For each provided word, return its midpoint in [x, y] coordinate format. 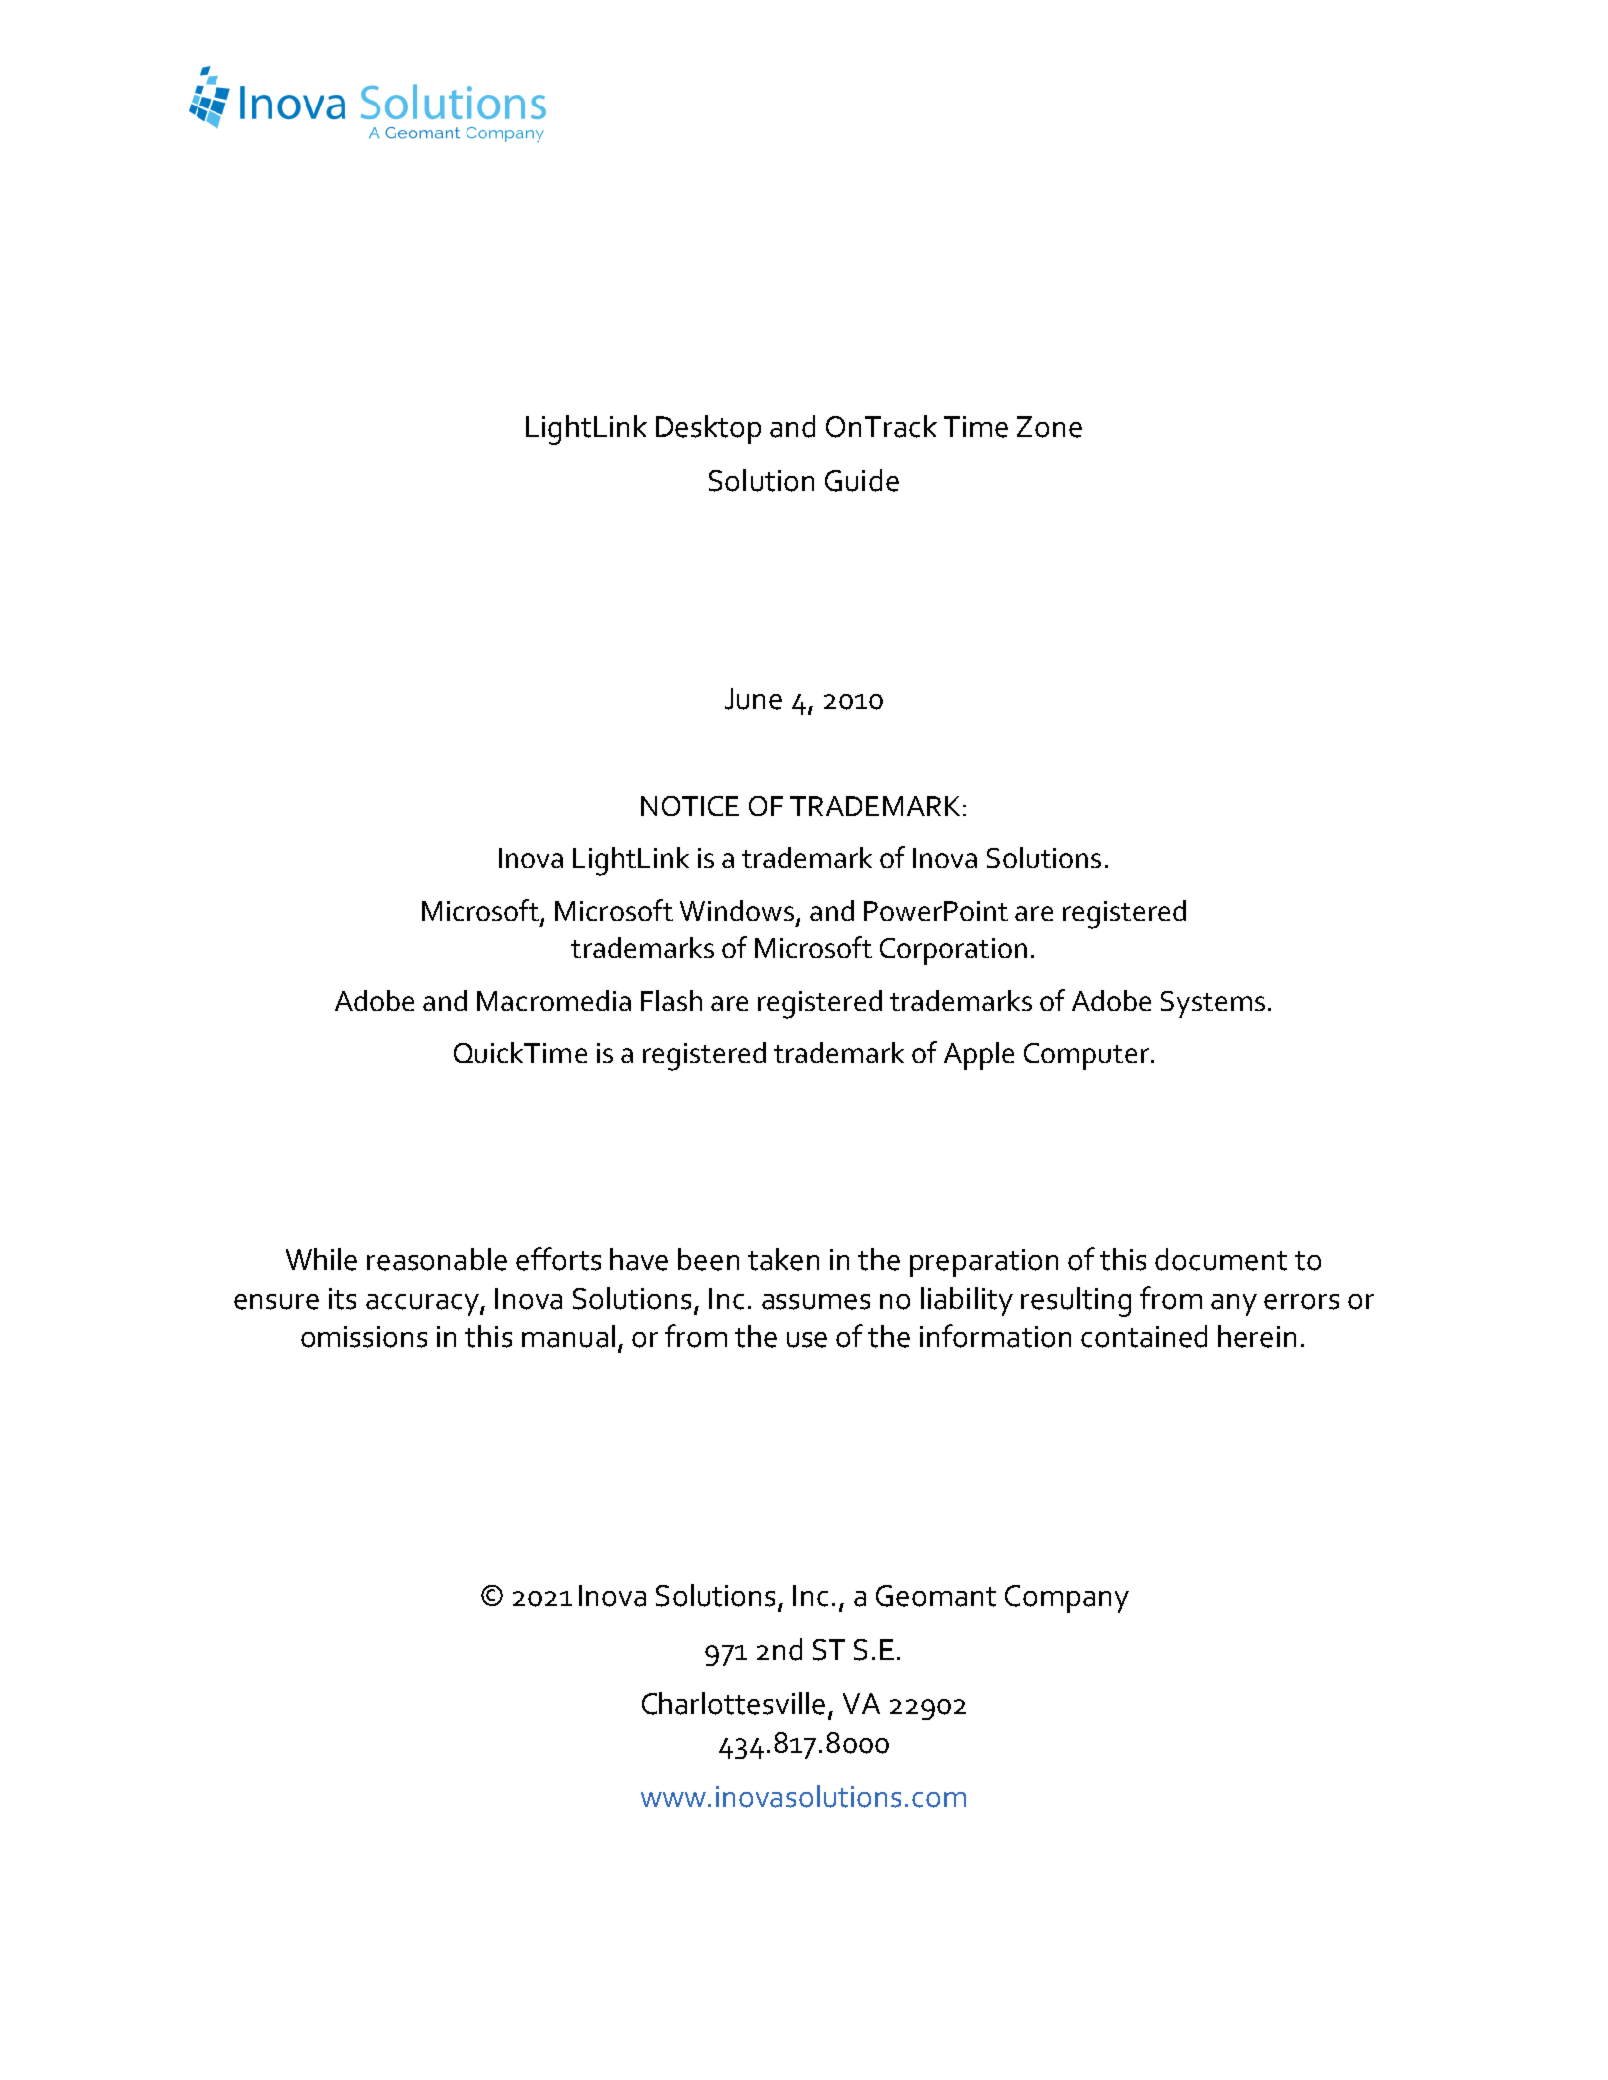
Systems [1213, 1004]
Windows [737, 910]
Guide [862, 480]
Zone [1049, 427]
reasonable [437, 1259]
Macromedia [554, 1000]
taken [783, 1259]
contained [1144, 1336]
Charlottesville [733, 1703]
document [1221, 1259]
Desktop [708, 429]
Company [1067, 1599]
